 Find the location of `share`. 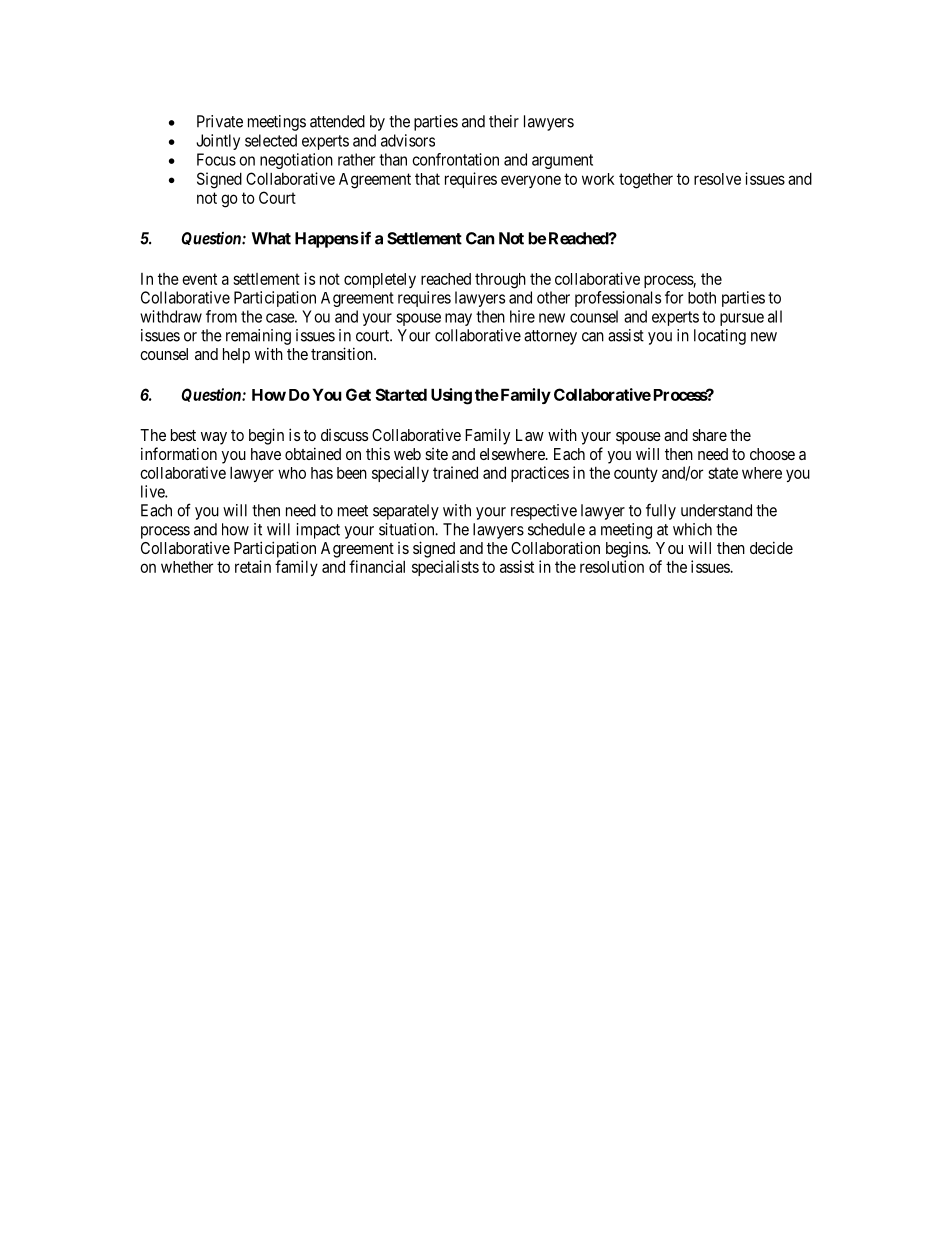

share is located at coordinates (709, 435).
